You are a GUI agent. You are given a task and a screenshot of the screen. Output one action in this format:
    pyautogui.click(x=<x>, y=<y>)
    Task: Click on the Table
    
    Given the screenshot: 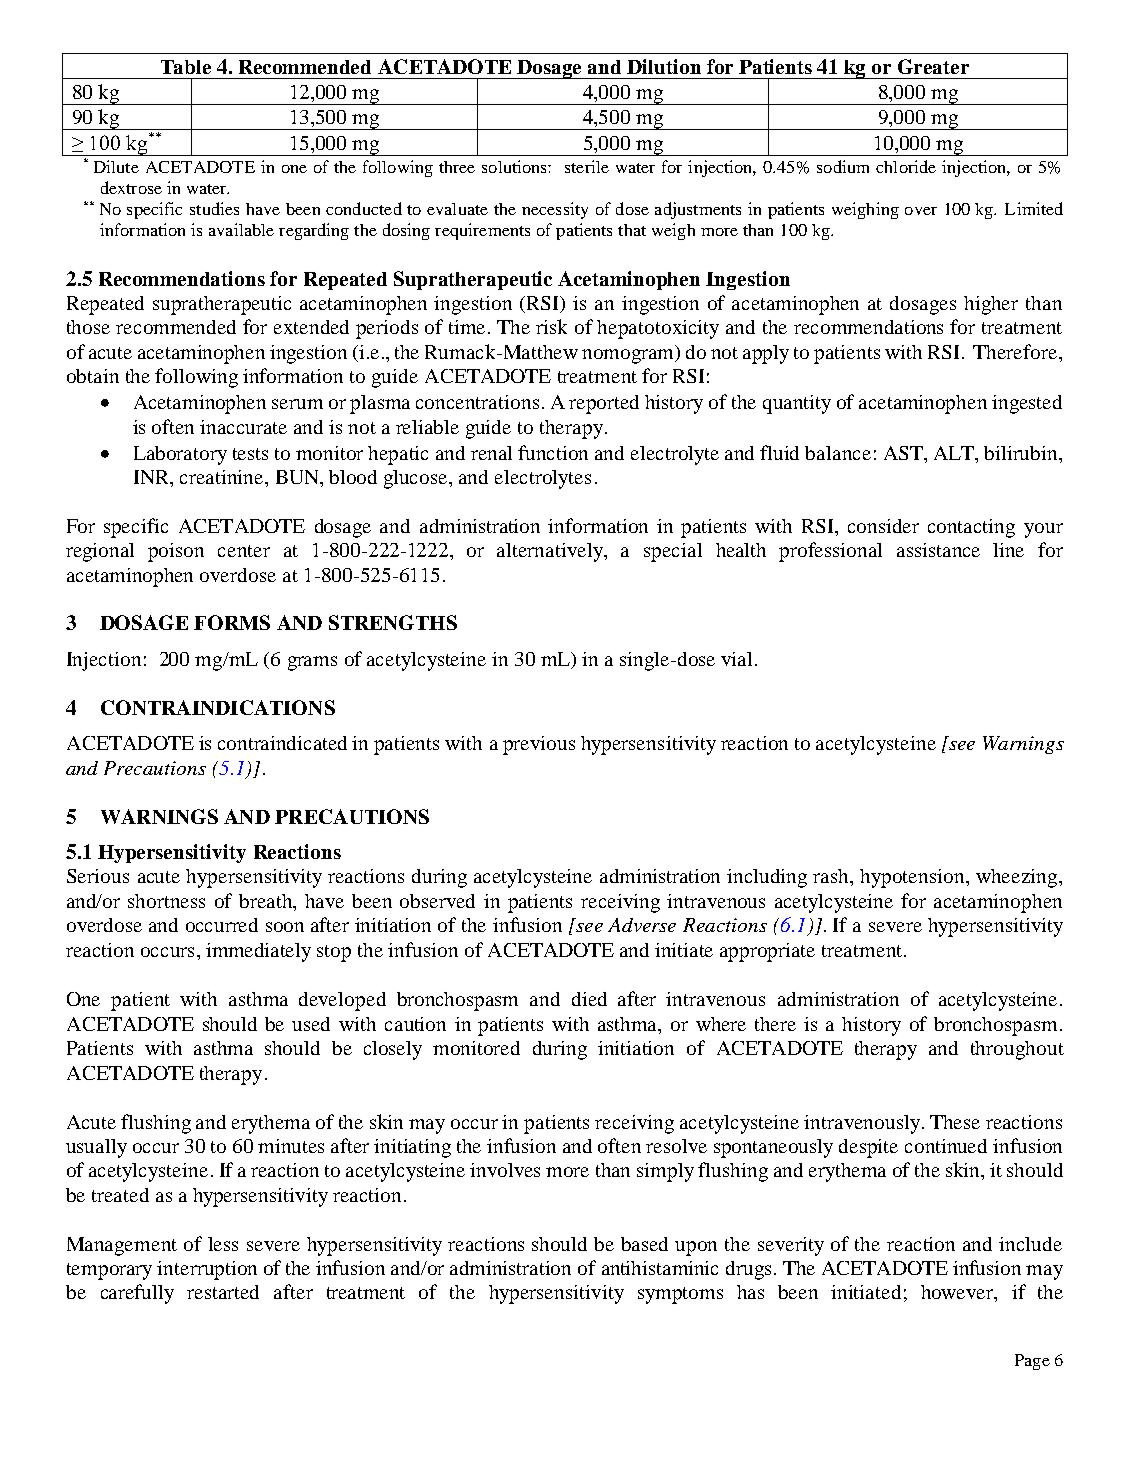 What is the action you would take?
    pyautogui.click(x=186, y=67)
